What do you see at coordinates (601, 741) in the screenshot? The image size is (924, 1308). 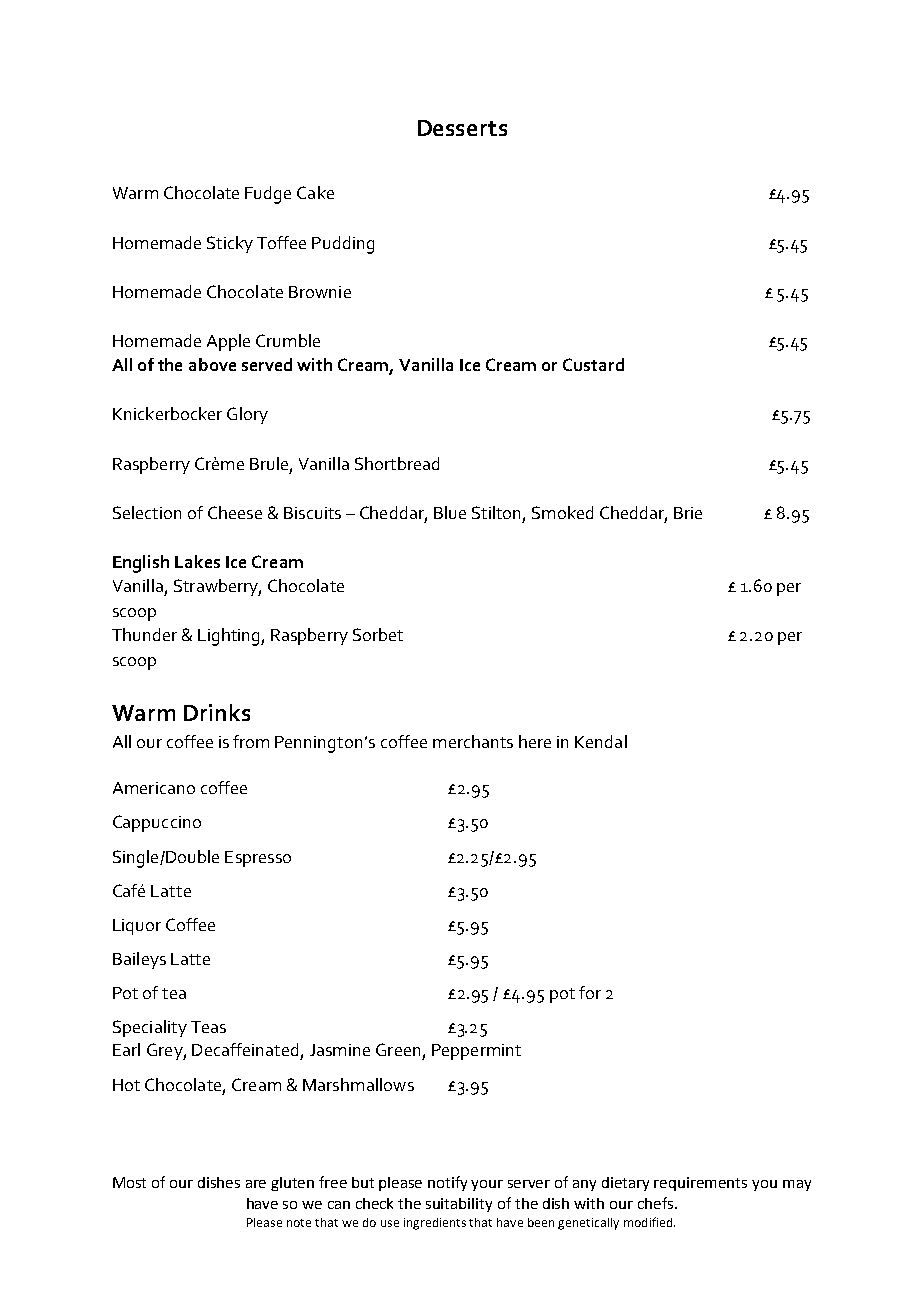 I see `Kendal` at bounding box center [601, 741].
